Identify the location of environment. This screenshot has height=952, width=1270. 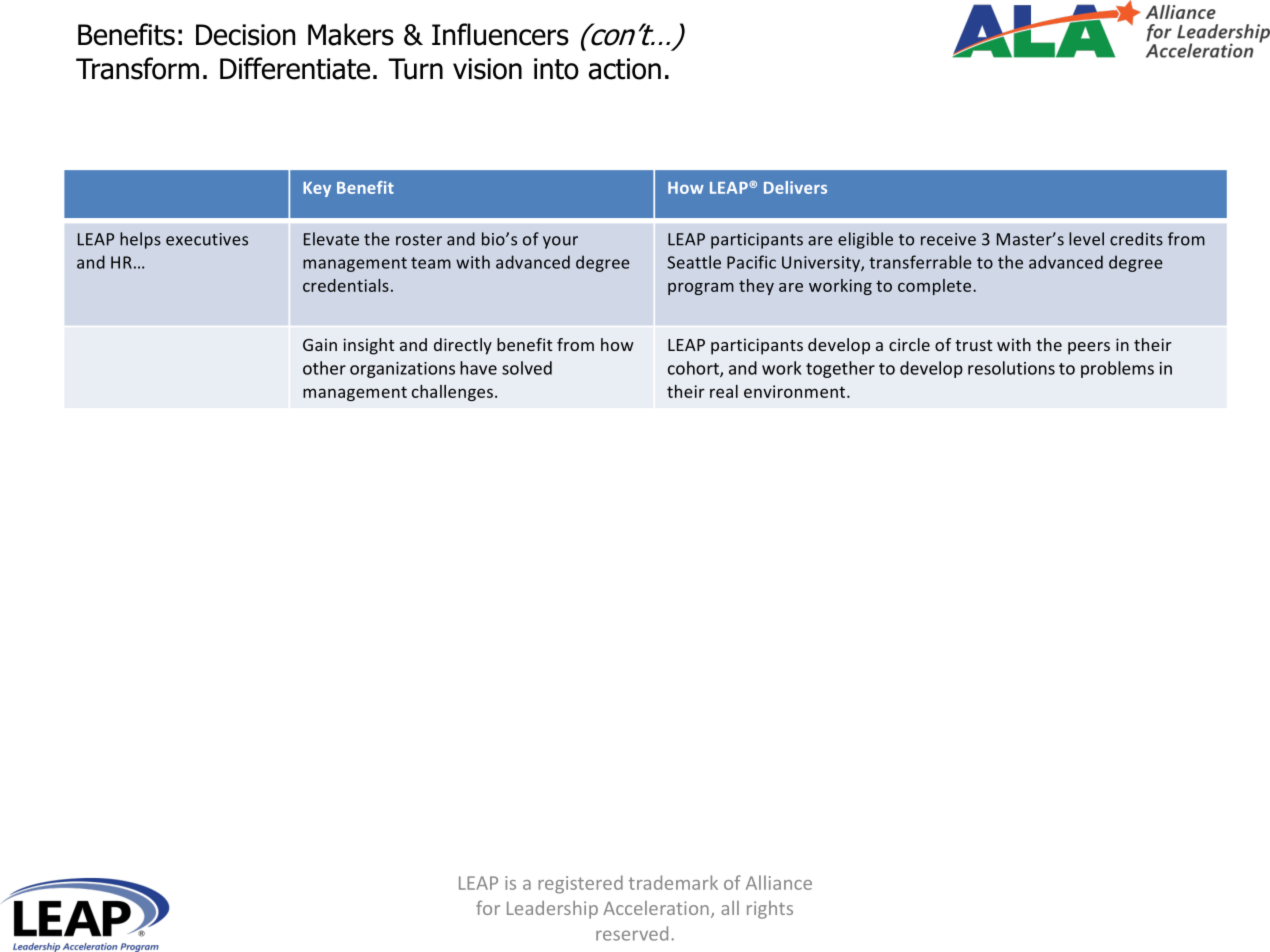
(796, 391).
